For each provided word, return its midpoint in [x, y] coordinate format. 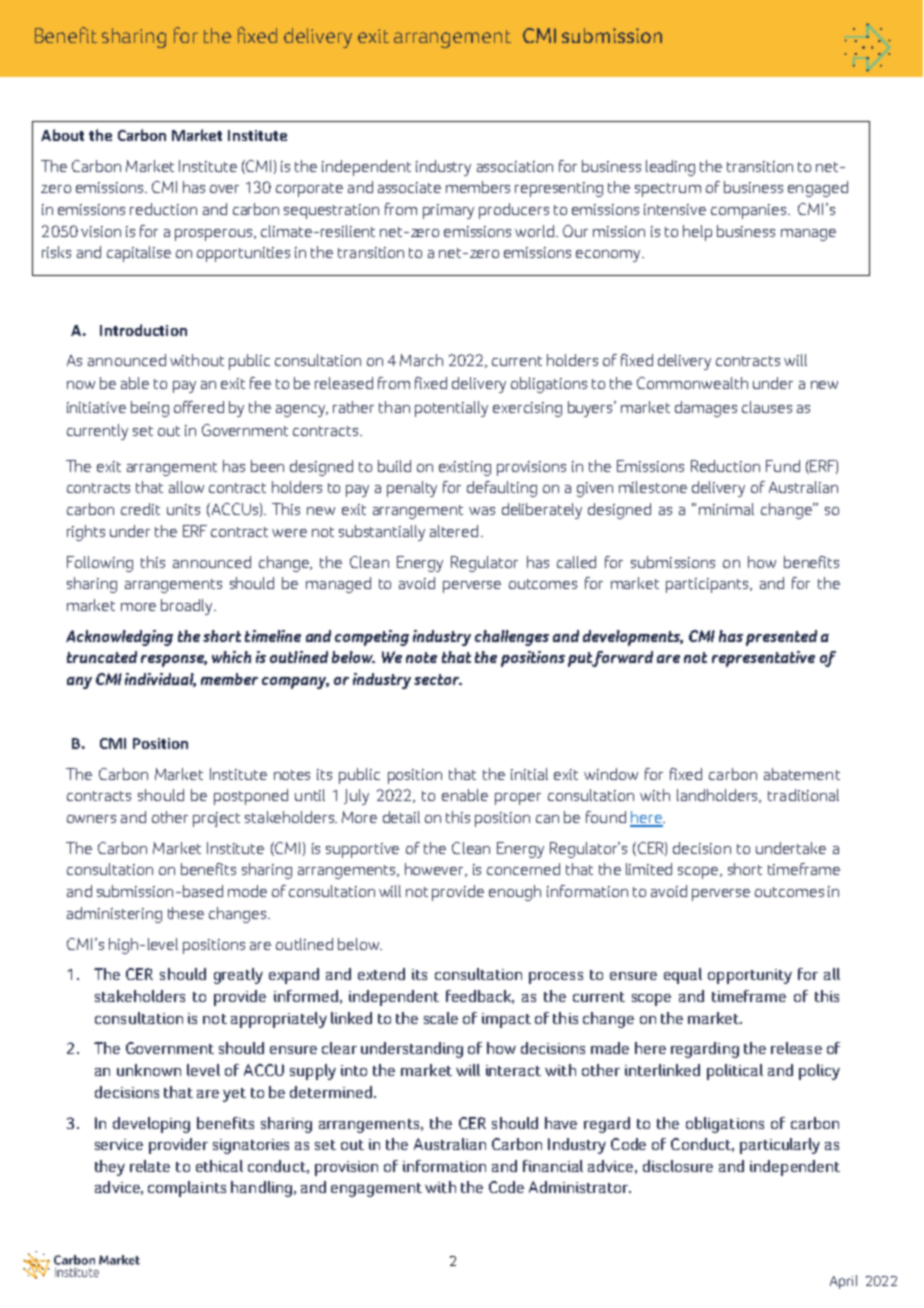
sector [438, 679]
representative [763, 659]
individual [160, 680]
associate [409, 187]
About [62, 135]
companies [748, 211]
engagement [376, 1190]
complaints [187, 1189]
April [843, 1282]
